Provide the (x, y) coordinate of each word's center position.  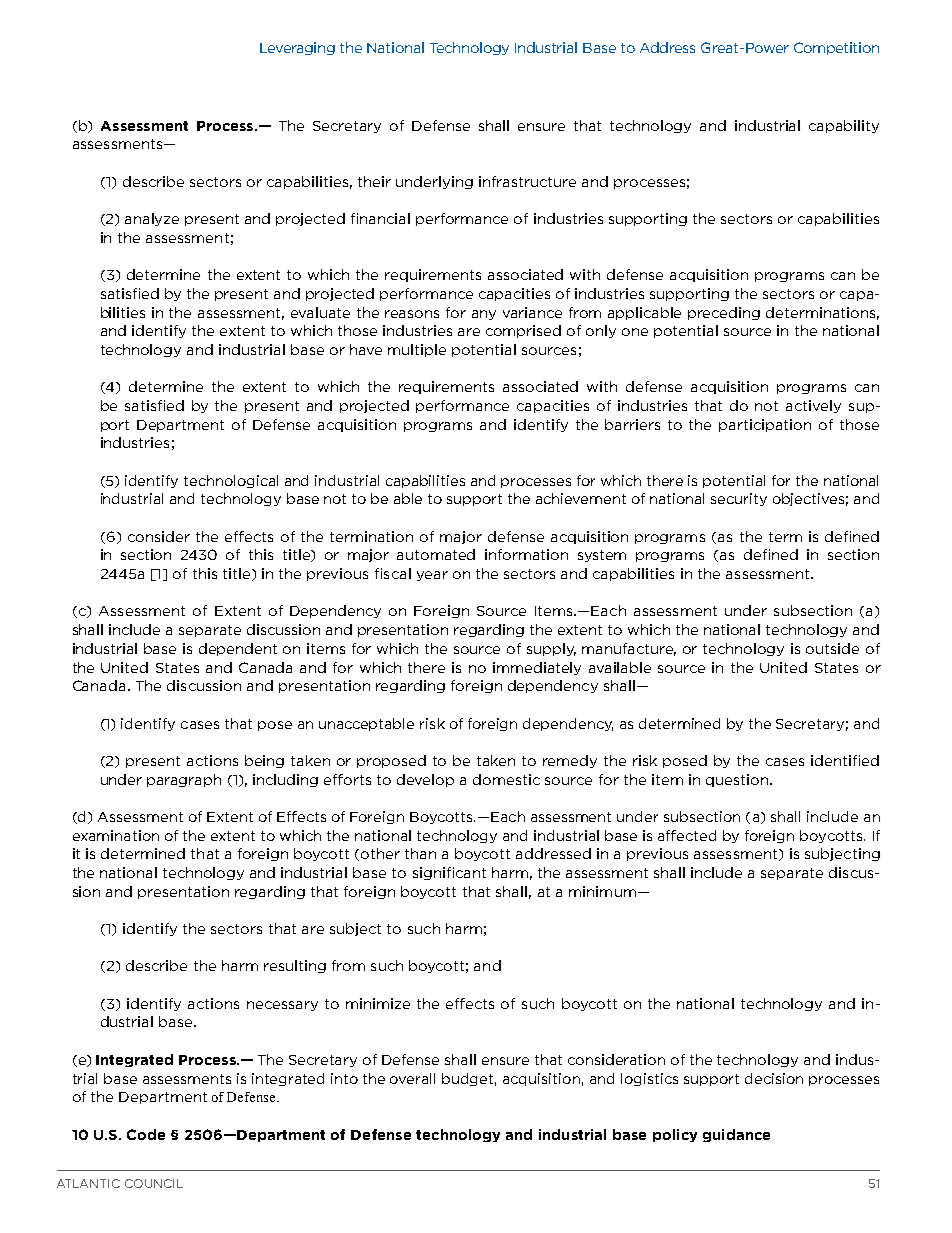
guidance (736, 1135)
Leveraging (297, 48)
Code (146, 1134)
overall (412, 1078)
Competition (836, 48)
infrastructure (527, 181)
